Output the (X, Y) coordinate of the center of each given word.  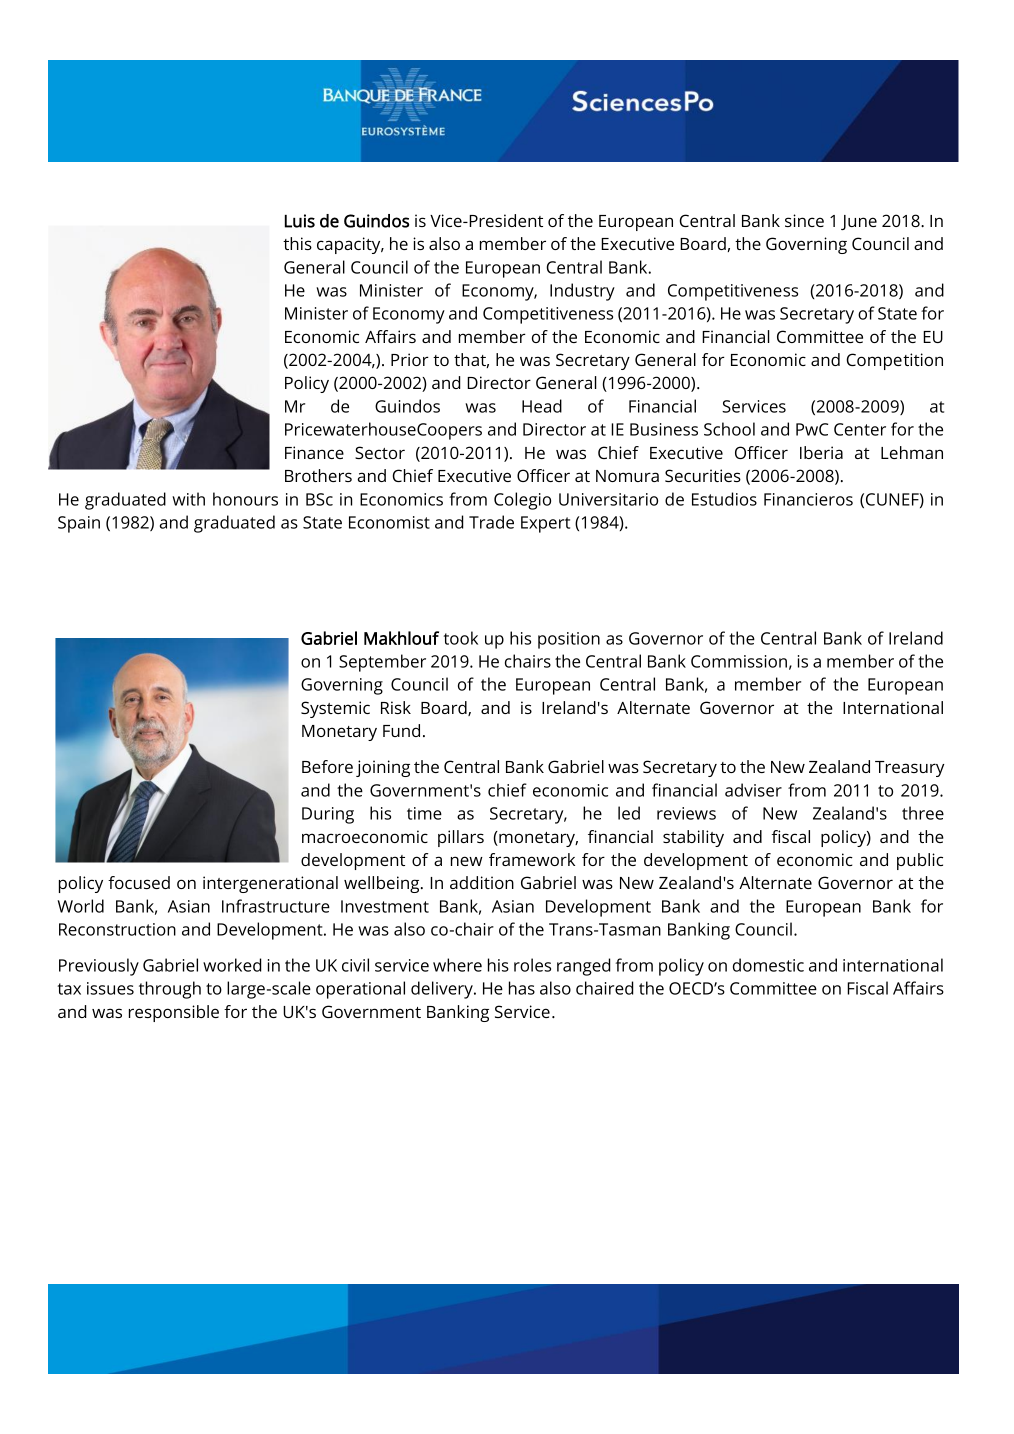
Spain (79, 524)
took (461, 638)
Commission (739, 661)
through (170, 990)
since (804, 220)
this (297, 243)
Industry (582, 292)
